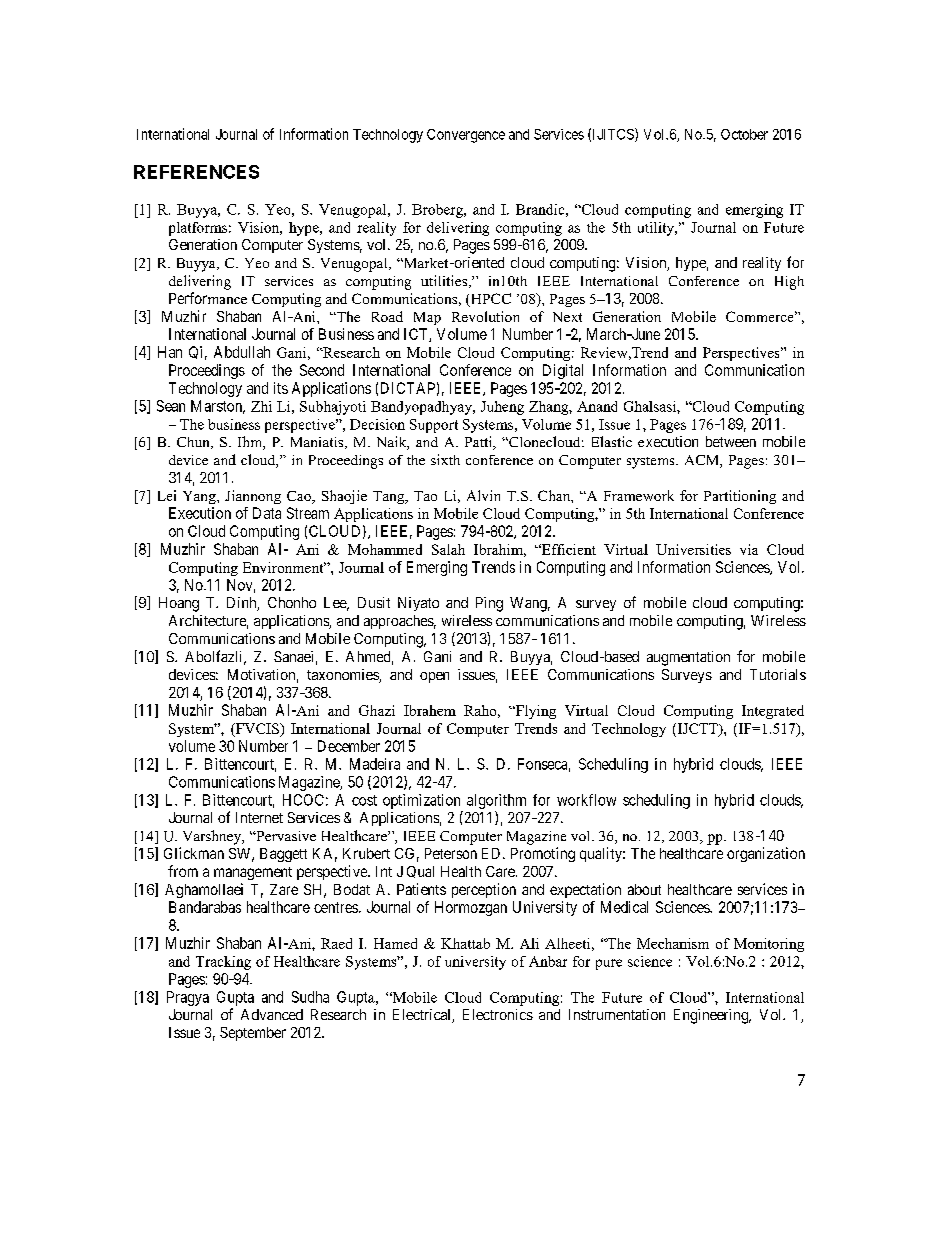  Describe the element at coordinates (196, 172) in the page. I see `REFERENCES` at that location.
